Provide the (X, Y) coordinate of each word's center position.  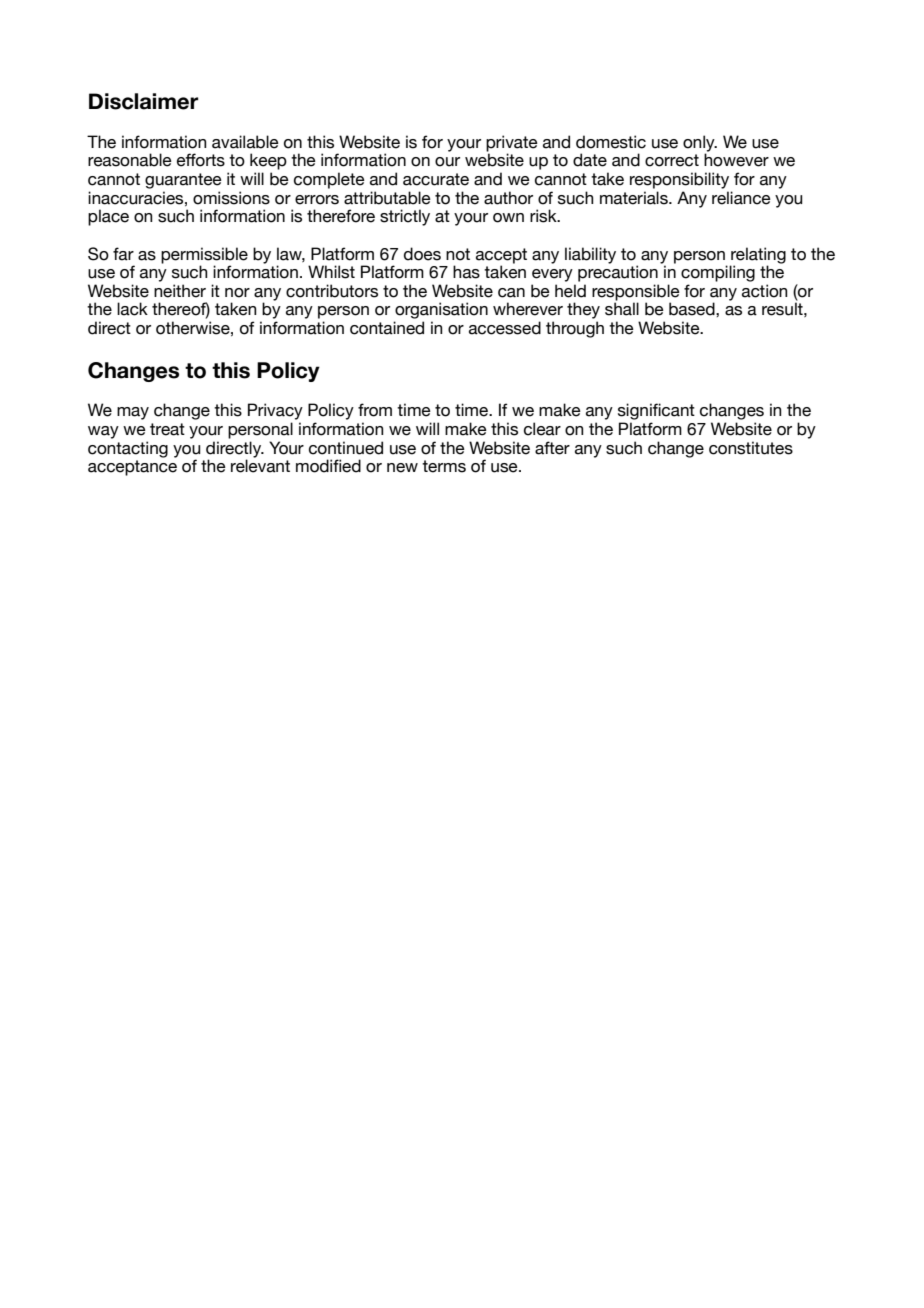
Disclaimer (144, 101)
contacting (128, 449)
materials (635, 198)
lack (132, 309)
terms (444, 466)
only (700, 144)
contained (387, 328)
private (512, 143)
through (575, 329)
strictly (405, 217)
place (108, 217)
